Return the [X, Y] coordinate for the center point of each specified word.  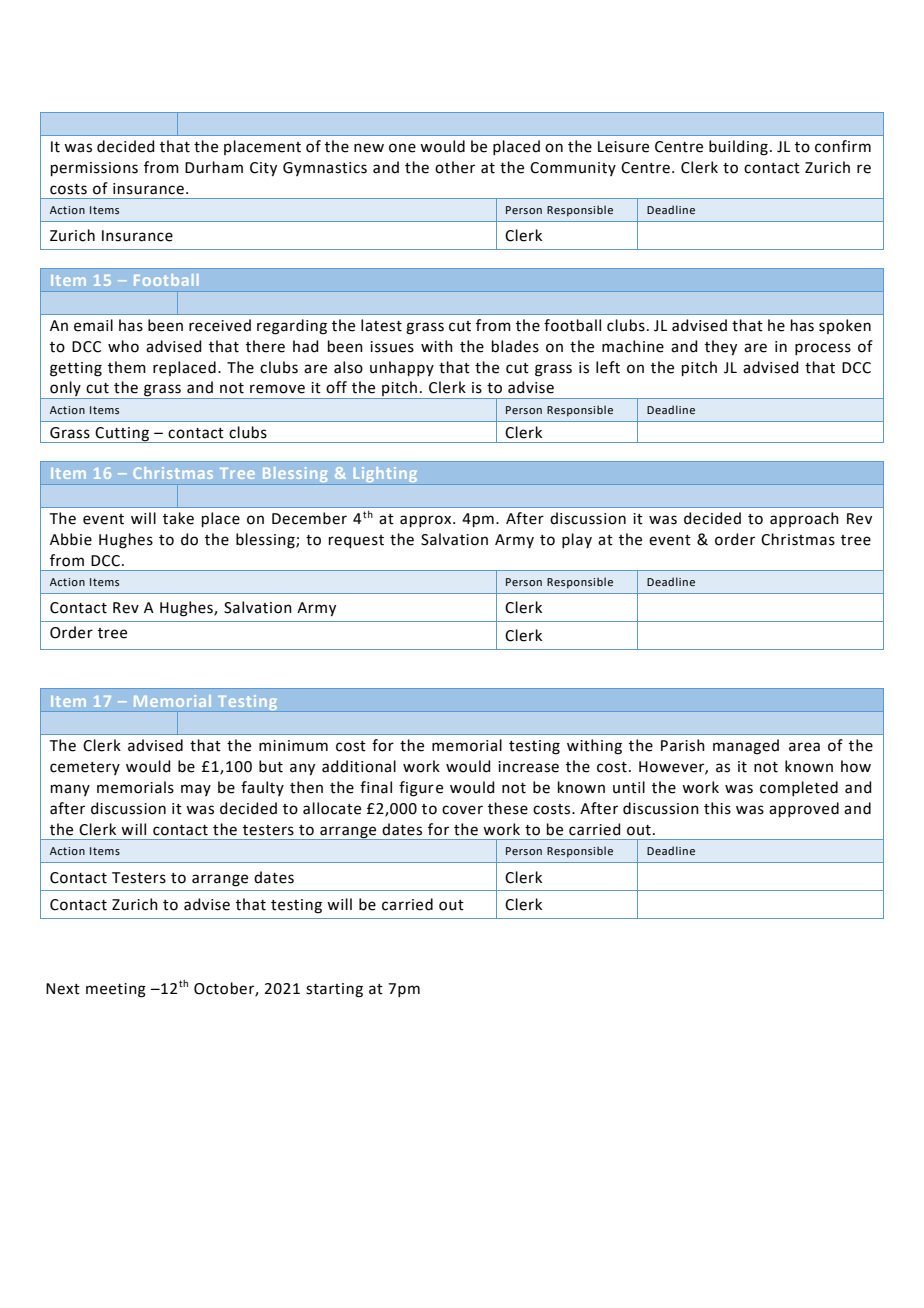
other [455, 167]
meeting [116, 990]
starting [334, 990]
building [738, 148]
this [717, 808]
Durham [214, 167]
